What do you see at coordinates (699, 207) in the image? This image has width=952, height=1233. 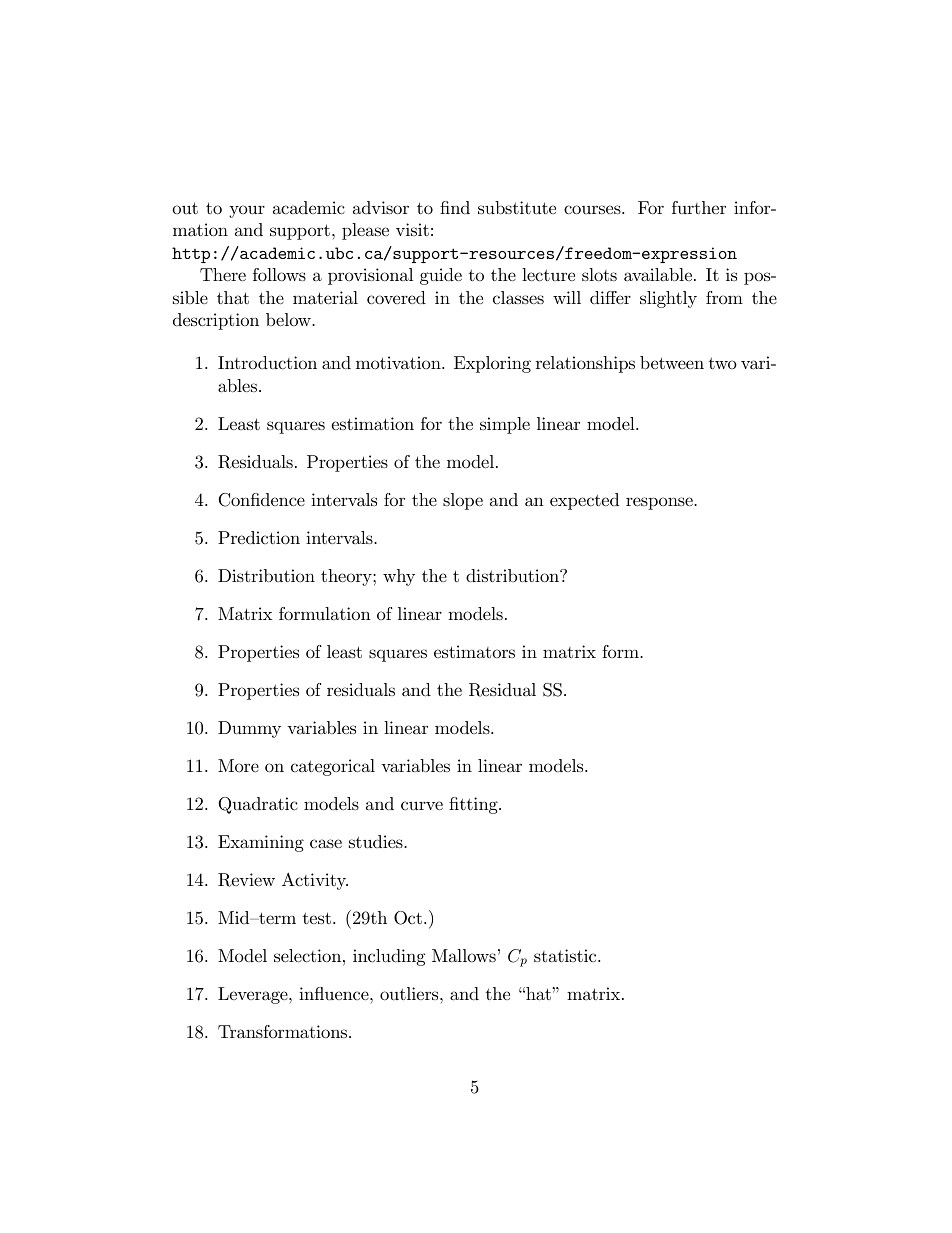 I see `further` at bounding box center [699, 207].
